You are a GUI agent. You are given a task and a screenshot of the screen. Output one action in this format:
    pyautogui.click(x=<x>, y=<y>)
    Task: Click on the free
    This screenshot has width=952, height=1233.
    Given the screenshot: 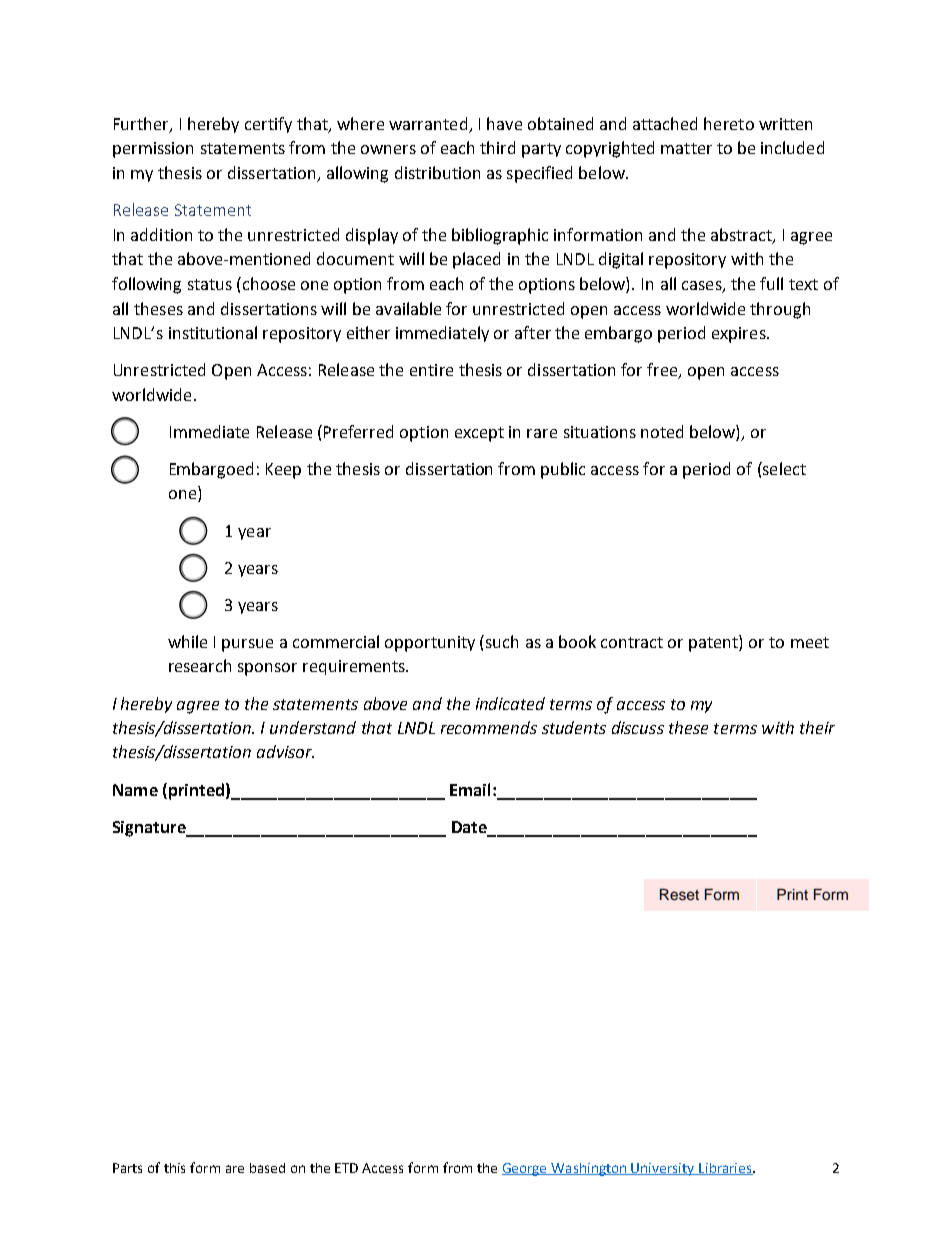 What is the action you would take?
    pyautogui.click(x=663, y=371)
